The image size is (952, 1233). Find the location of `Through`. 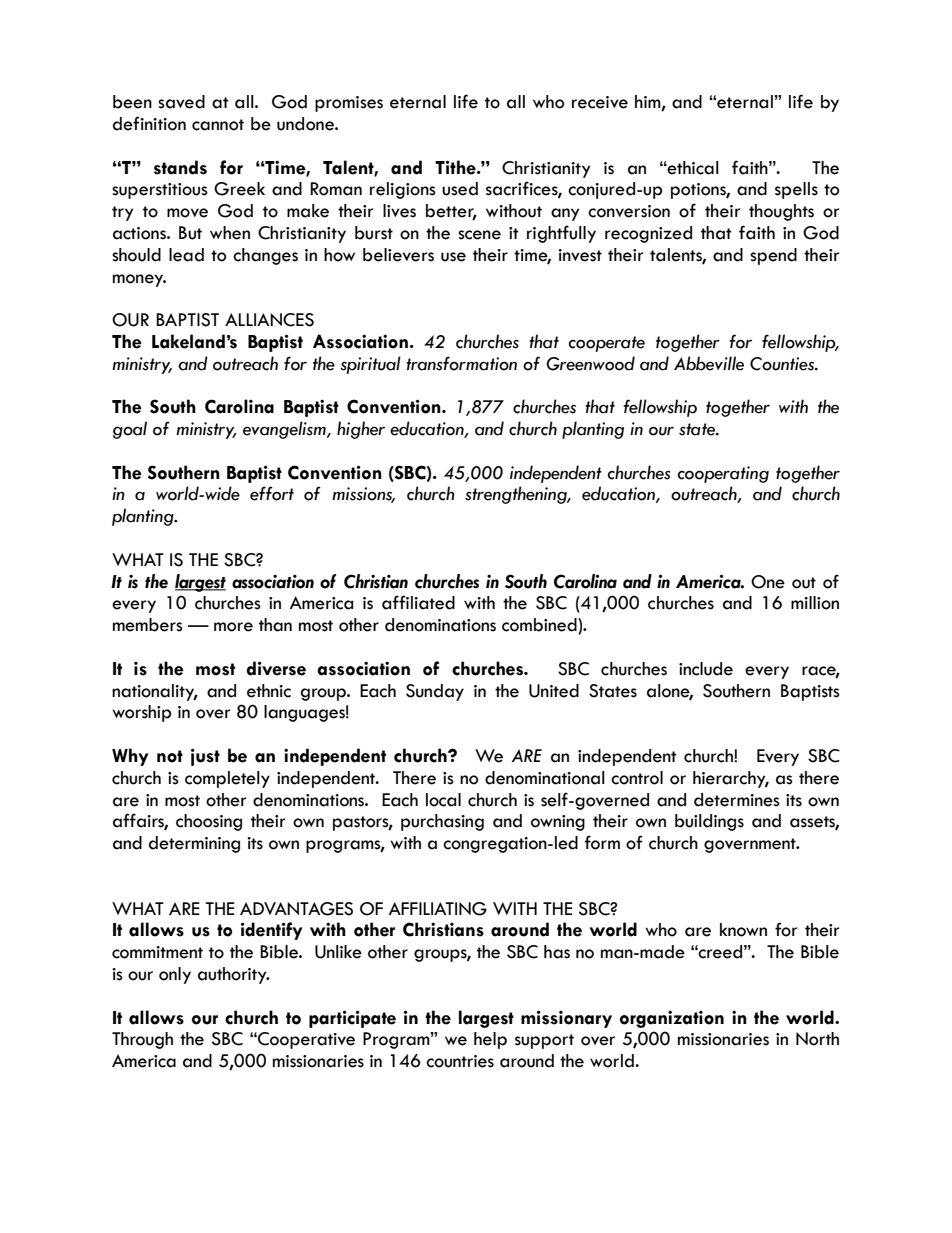

Through is located at coordinates (142, 1040).
